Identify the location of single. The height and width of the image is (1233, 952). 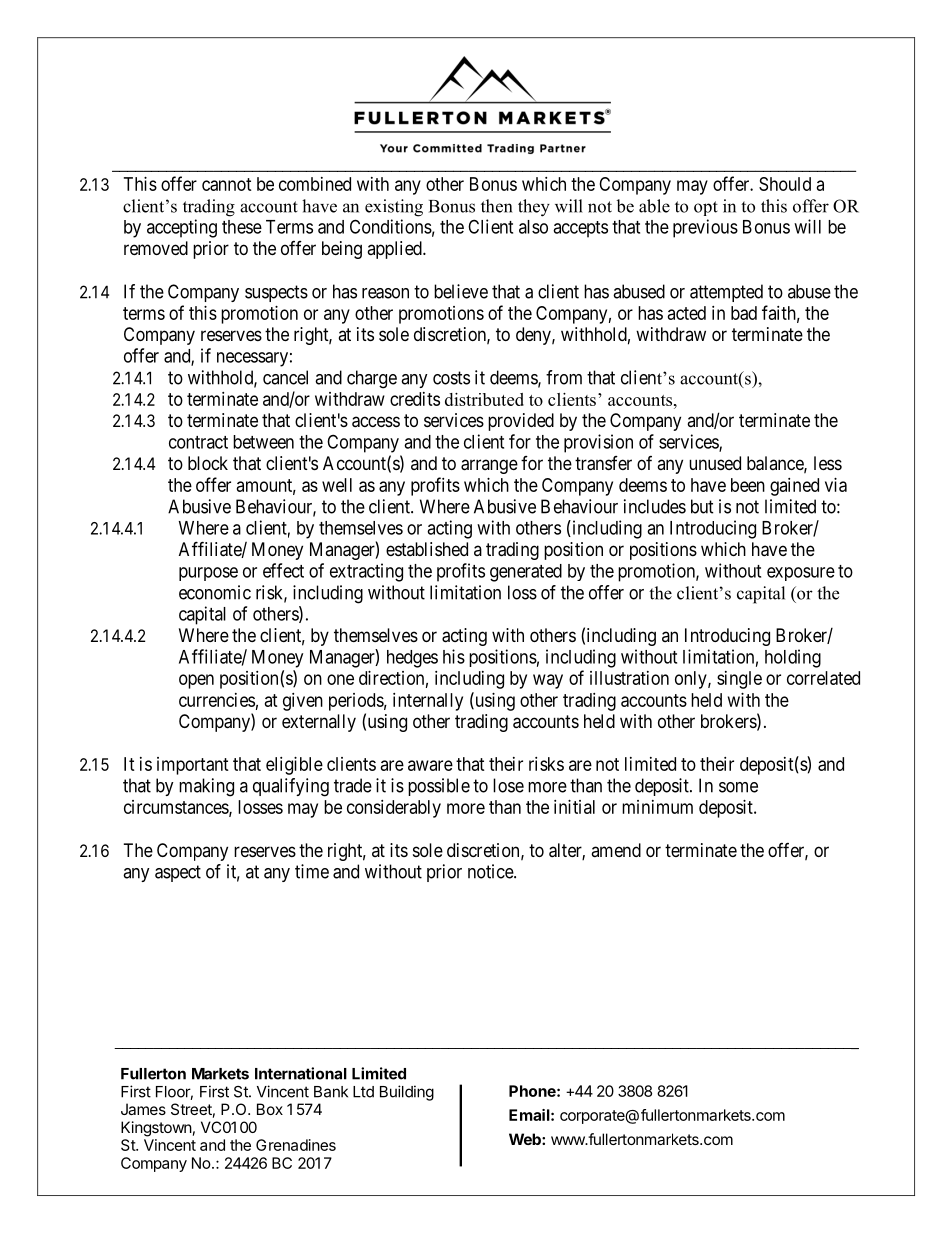
(739, 680).
